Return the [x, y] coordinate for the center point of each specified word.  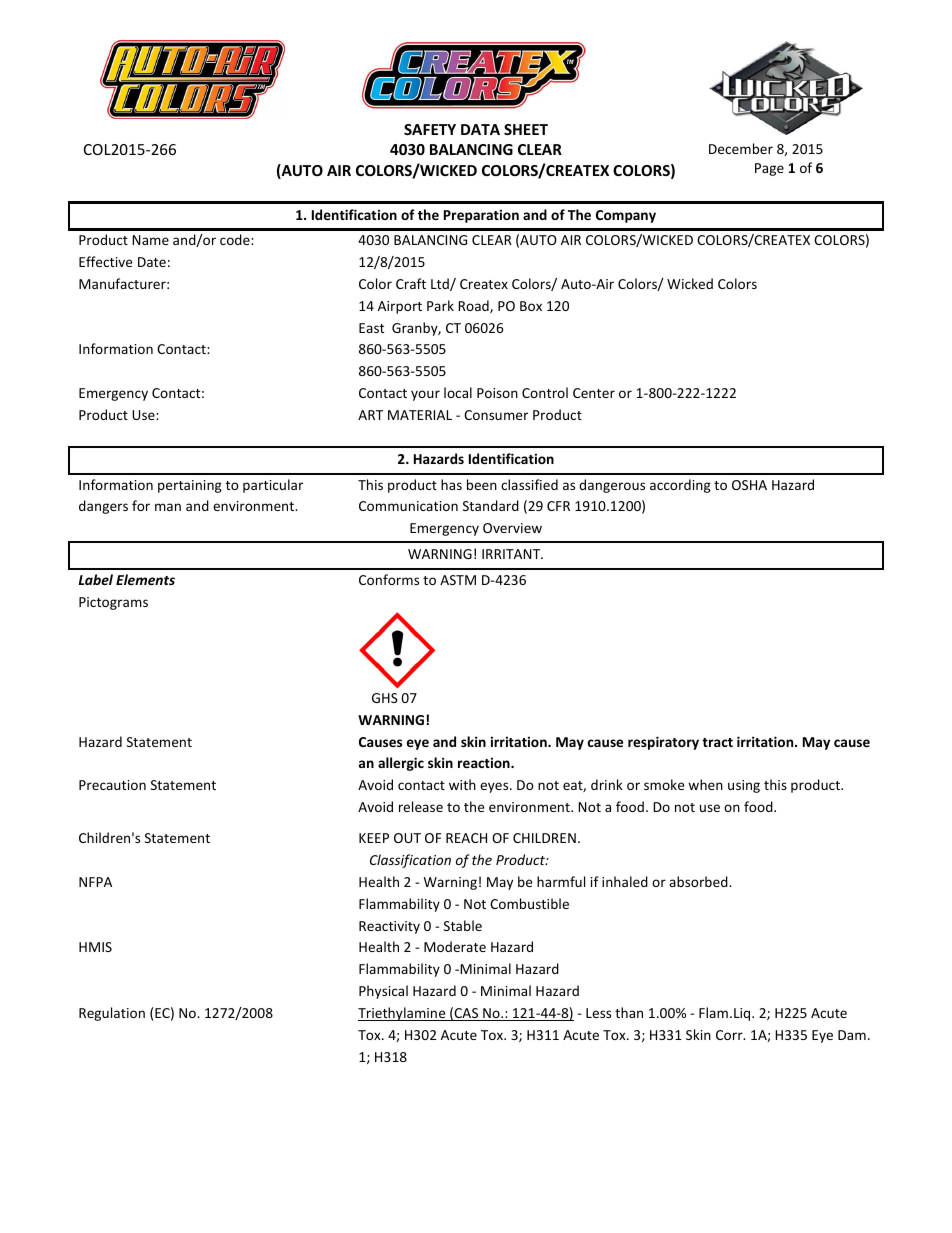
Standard [491, 505]
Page [769, 169]
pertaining [190, 486]
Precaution [112, 785]
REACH [466, 838]
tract [717, 742]
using [744, 786]
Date [152, 262]
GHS [385, 698]
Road [474, 306]
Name [150, 240]
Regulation [112, 1014]
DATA [480, 129]
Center [594, 393]
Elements [145, 579]
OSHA [749, 485]
